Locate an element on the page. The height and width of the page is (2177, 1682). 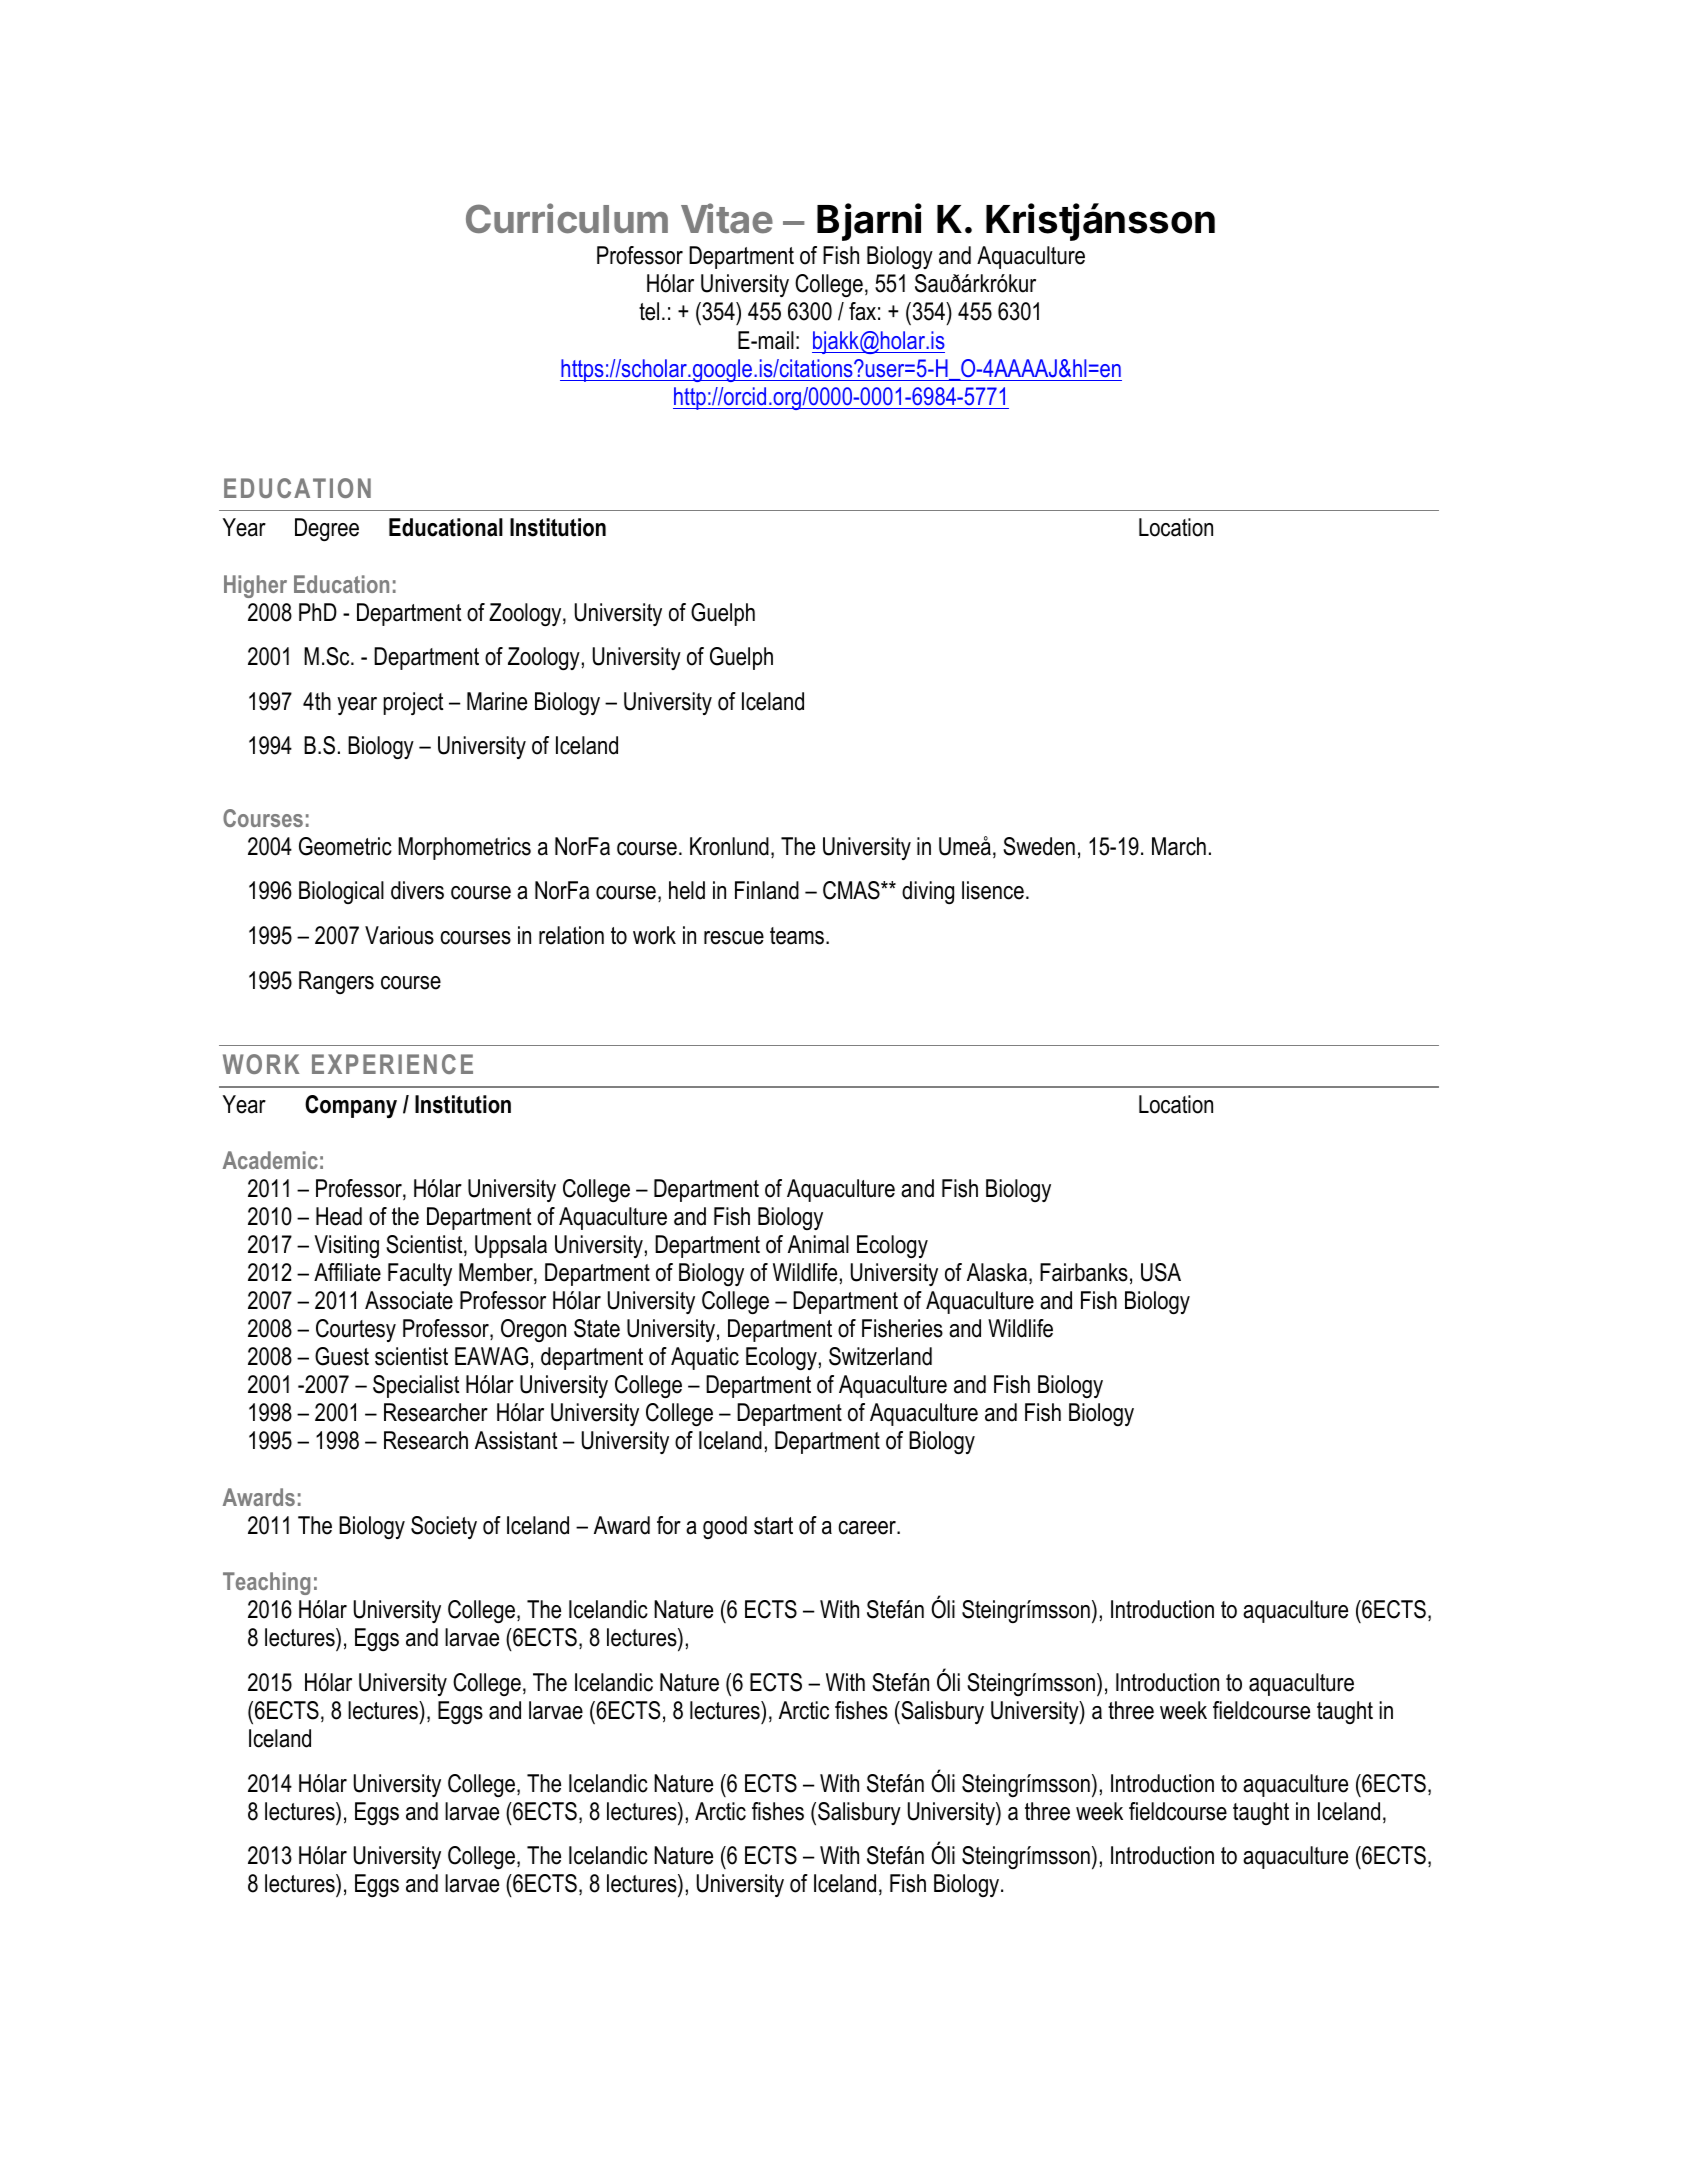
tel is located at coordinates (649, 311).
